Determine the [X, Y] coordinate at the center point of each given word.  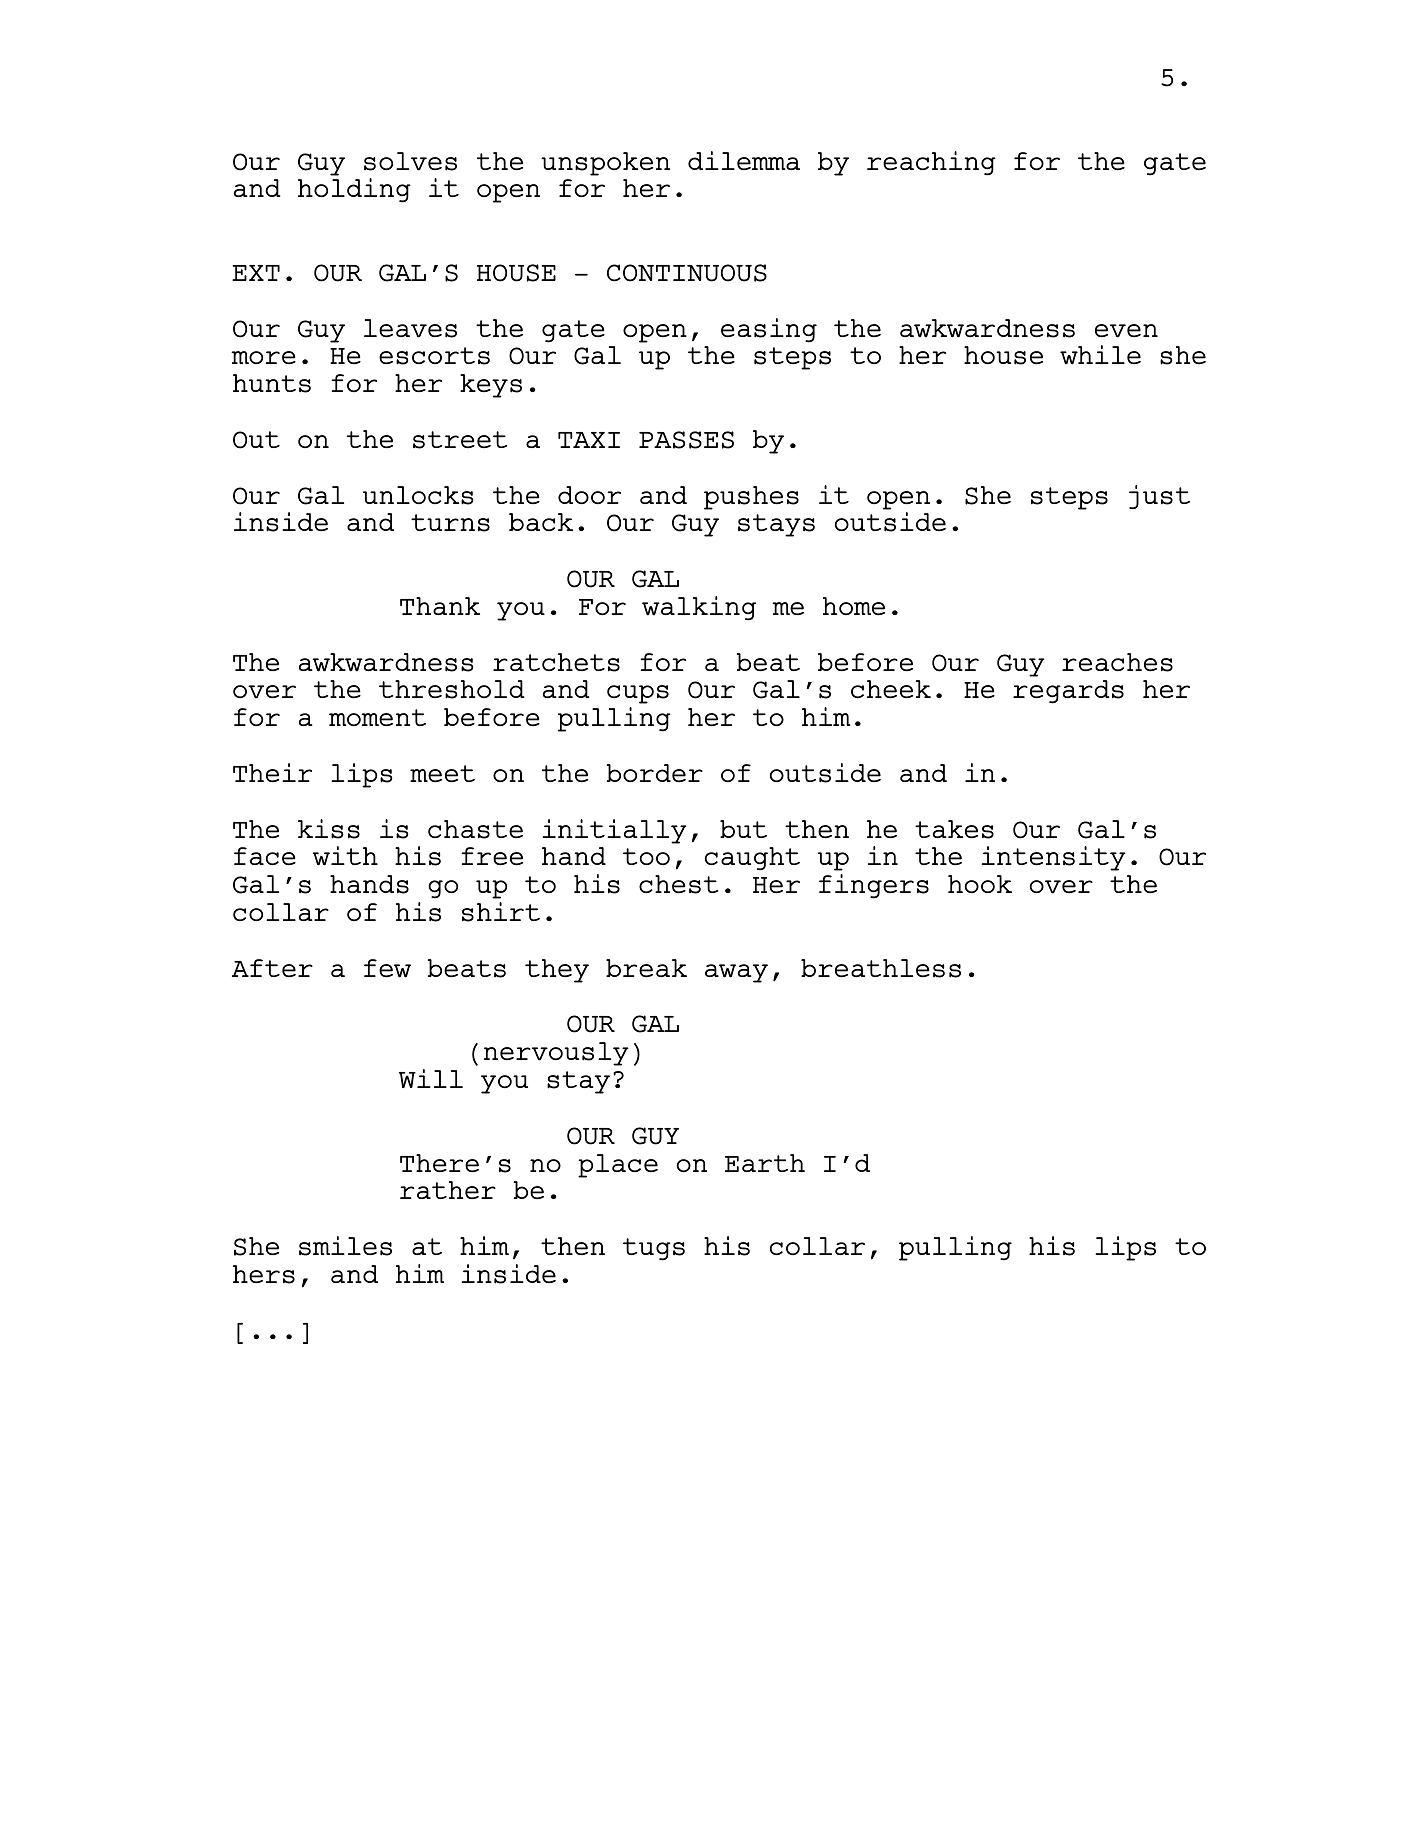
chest [678, 884]
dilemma [744, 160]
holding [354, 190]
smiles [345, 1246]
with [345, 856]
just [1159, 497]
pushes [751, 498]
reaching [931, 163]
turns [450, 523]
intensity [1053, 858]
